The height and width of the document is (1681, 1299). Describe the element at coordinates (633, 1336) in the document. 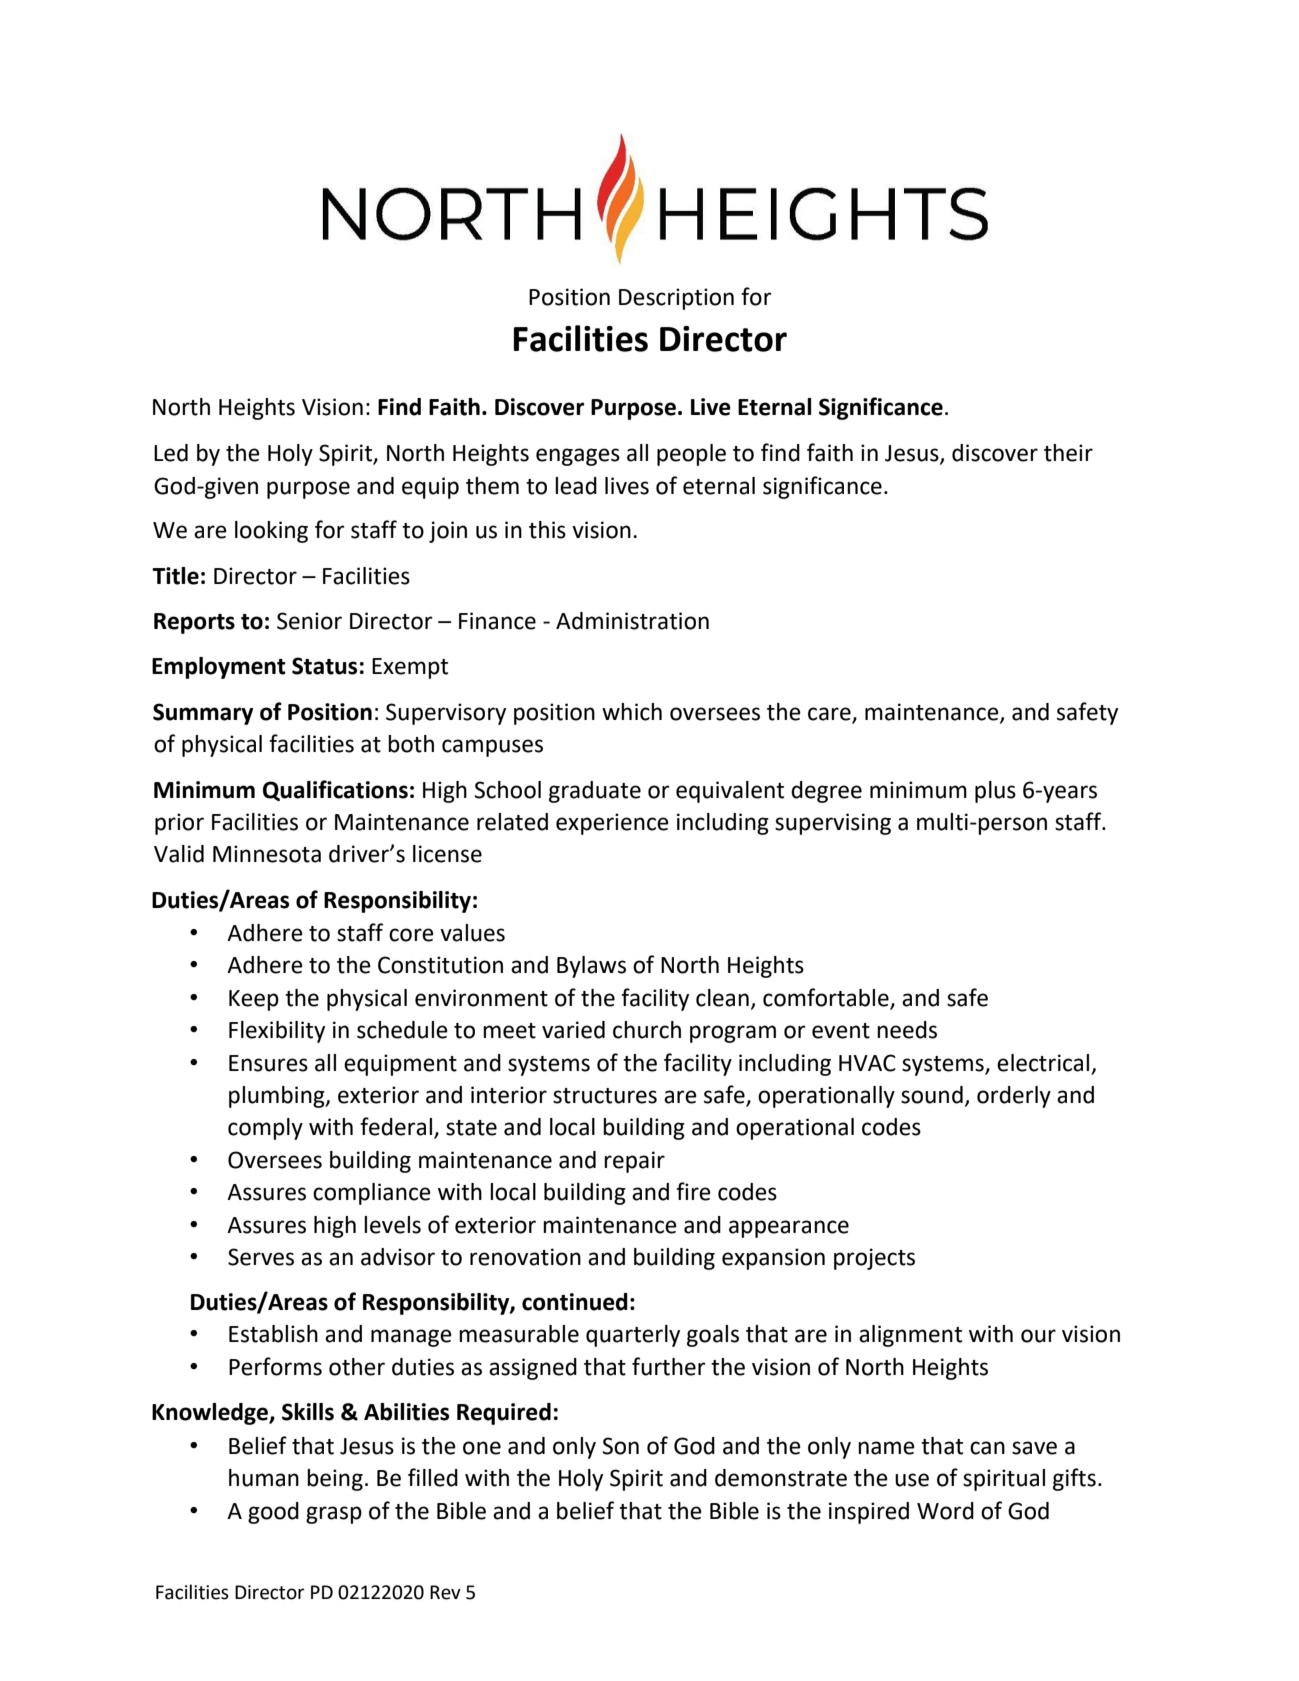

I see `quarterly` at that location.
